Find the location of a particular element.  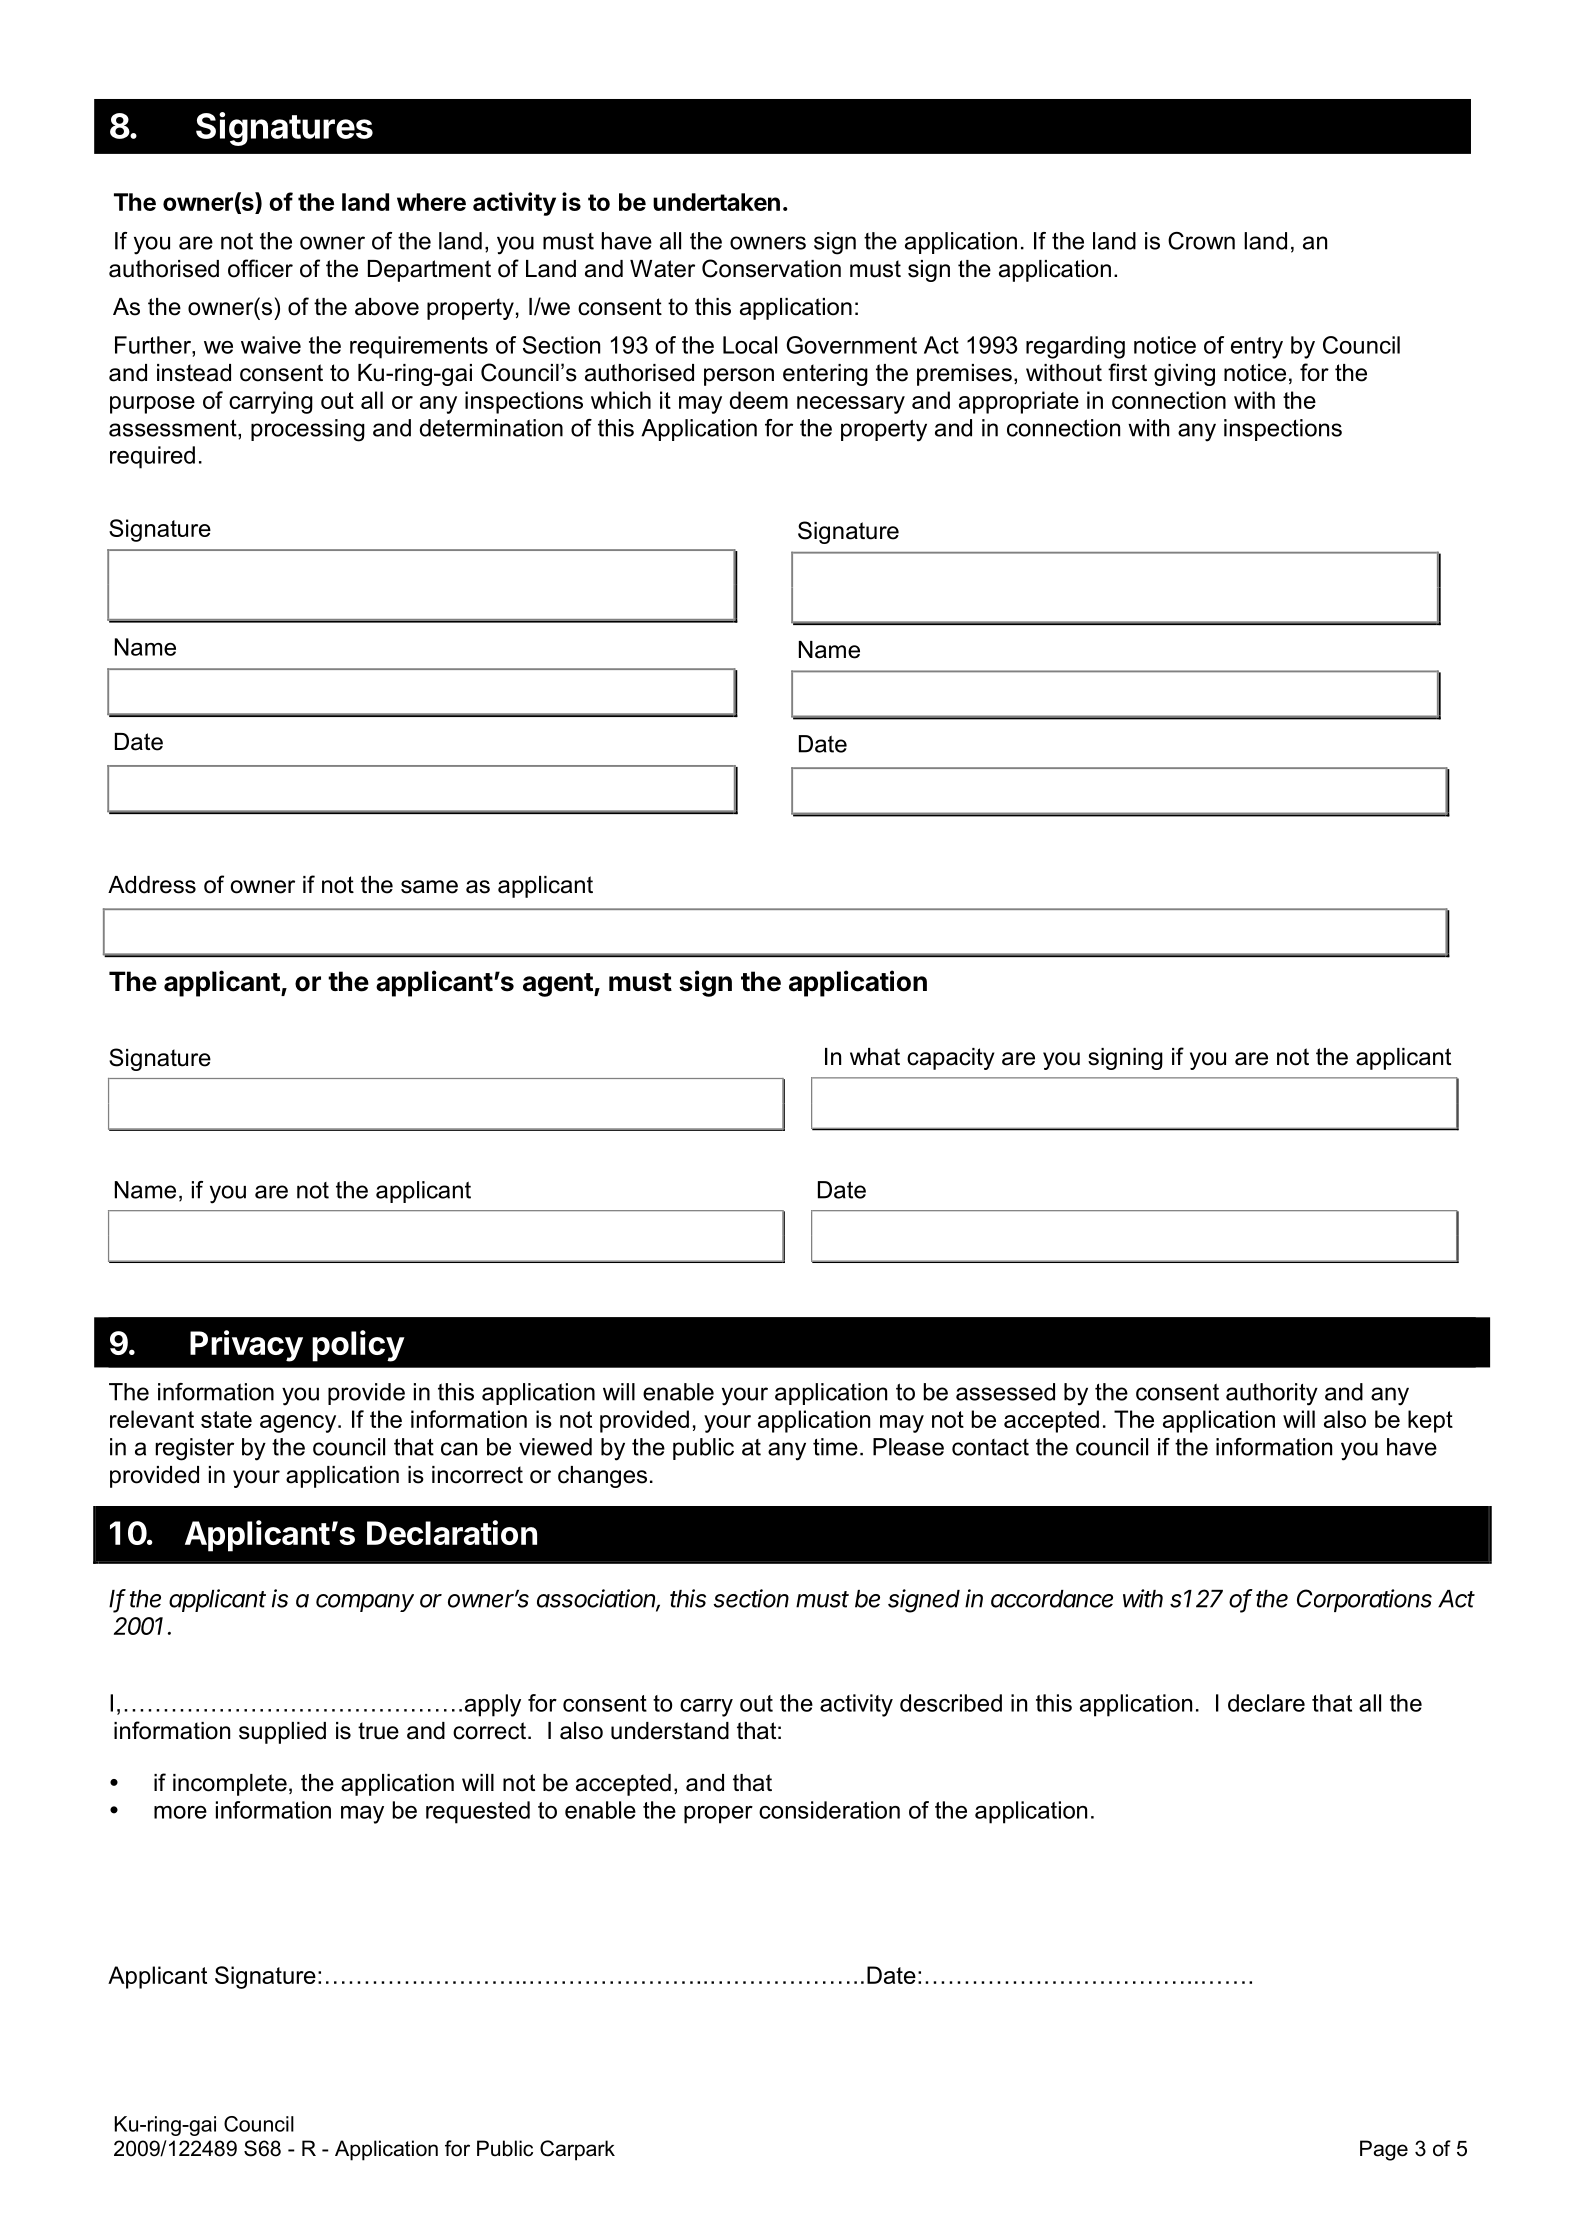

Crown is located at coordinates (1201, 241).
